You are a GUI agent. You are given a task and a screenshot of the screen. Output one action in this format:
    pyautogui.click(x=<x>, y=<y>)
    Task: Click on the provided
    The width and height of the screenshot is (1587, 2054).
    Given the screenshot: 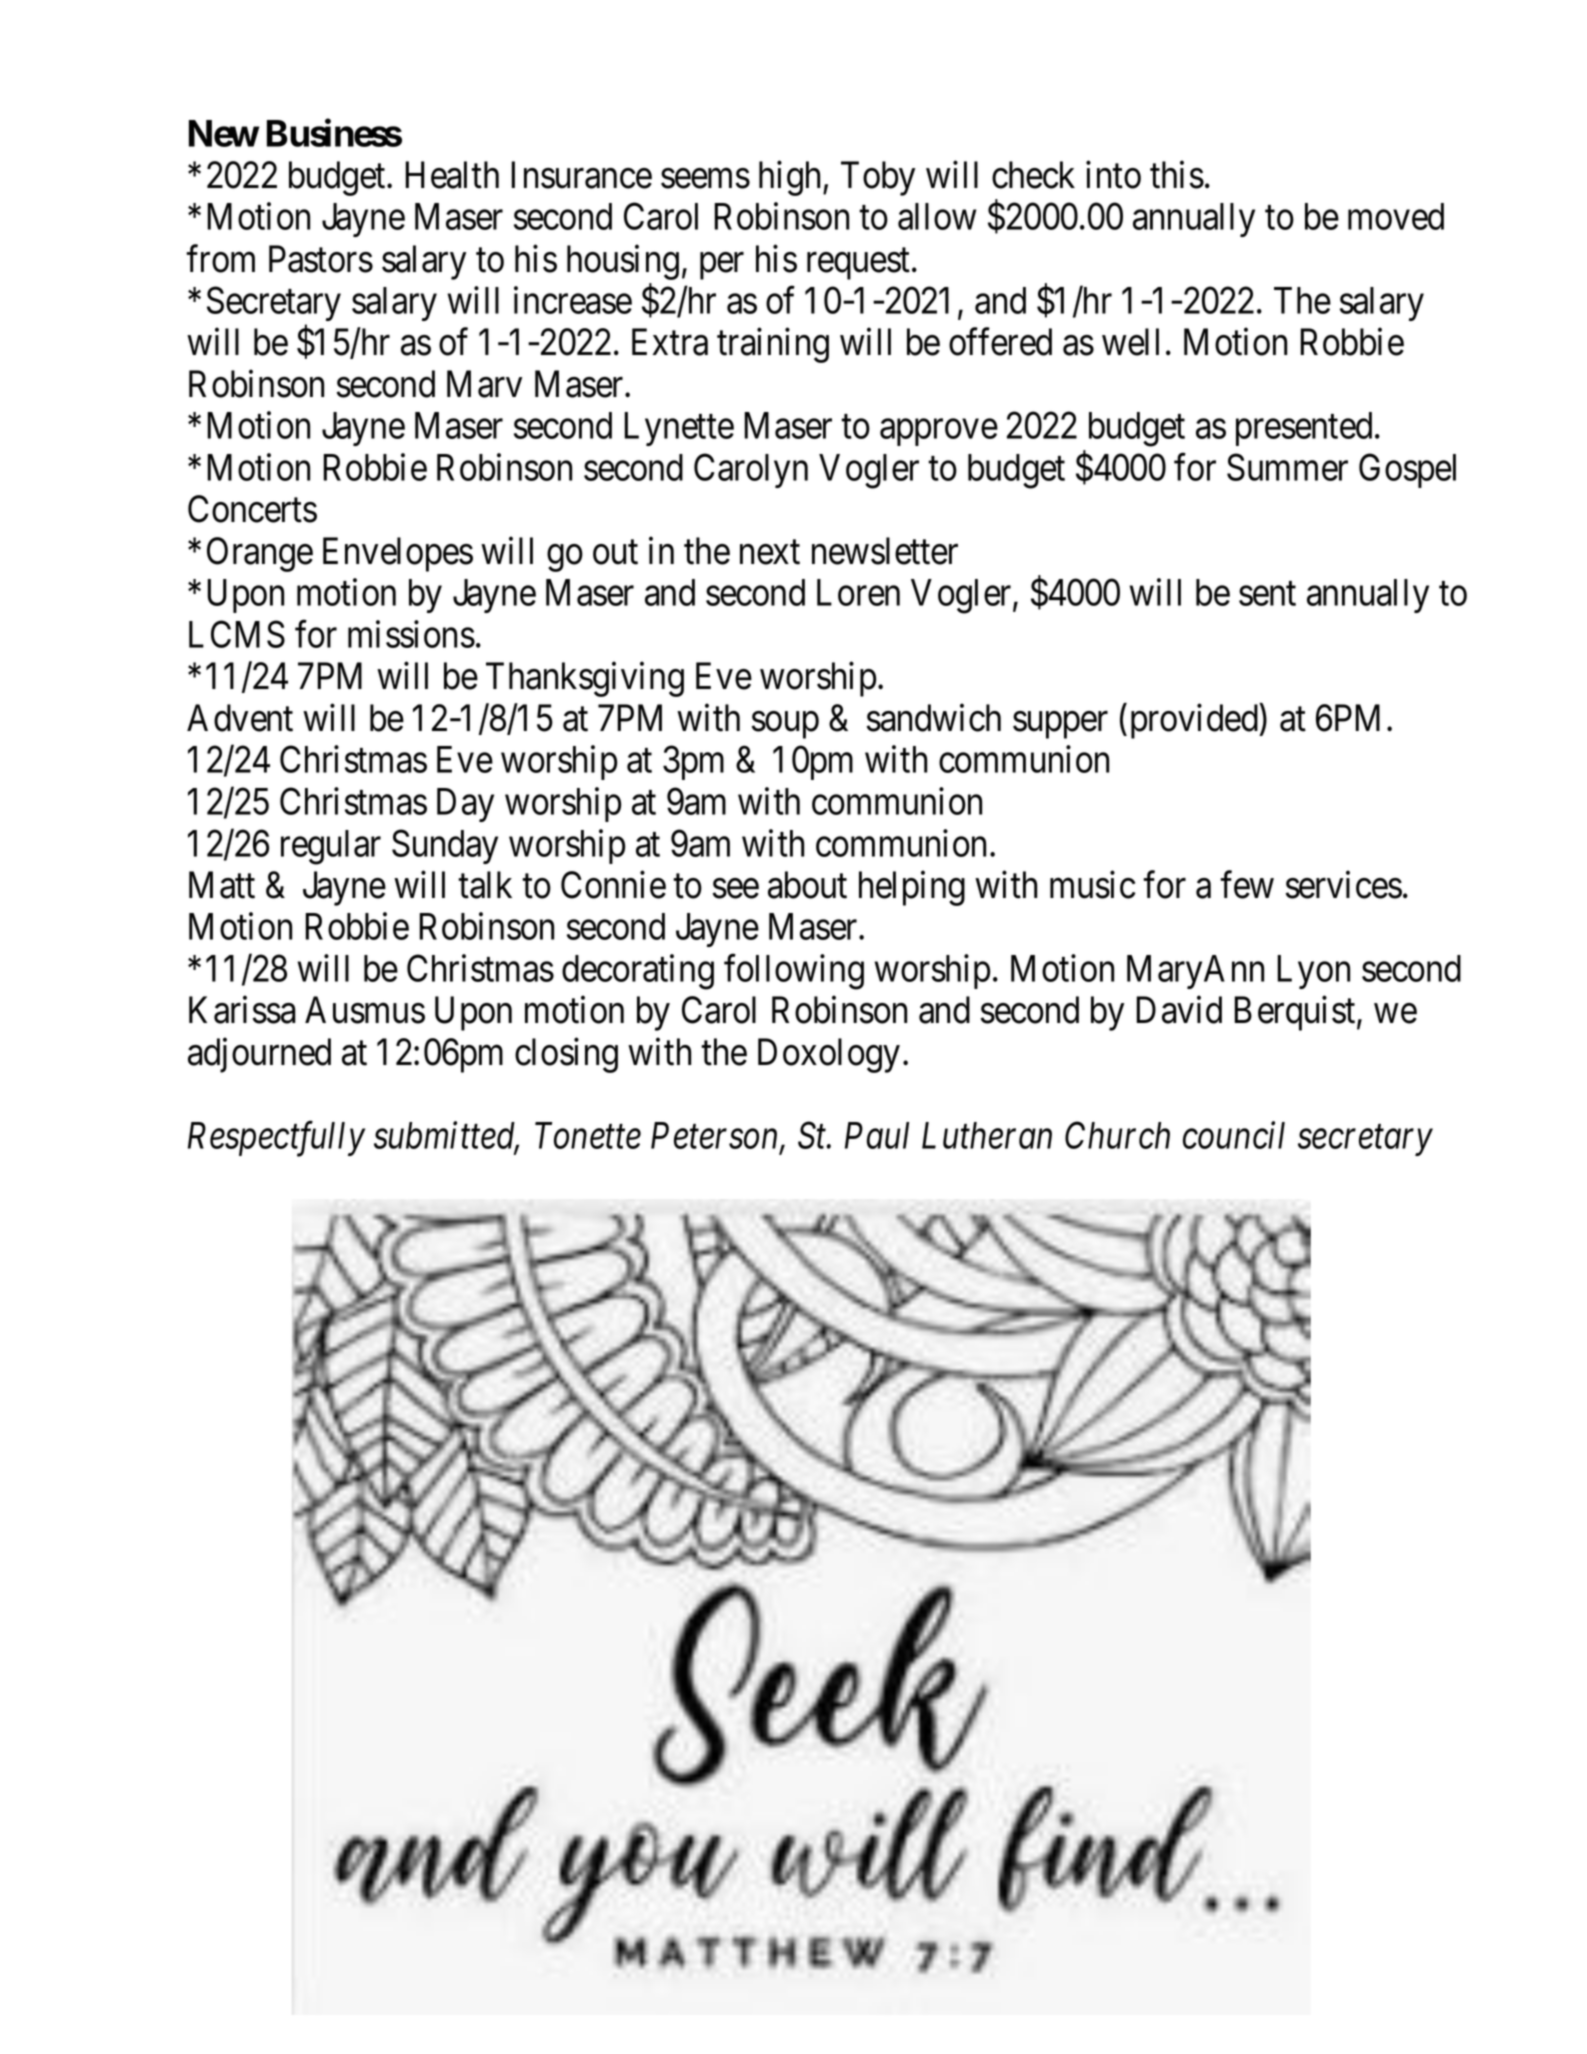 What is the action you would take?
    pyautogui.click(x=1195, y=721)
